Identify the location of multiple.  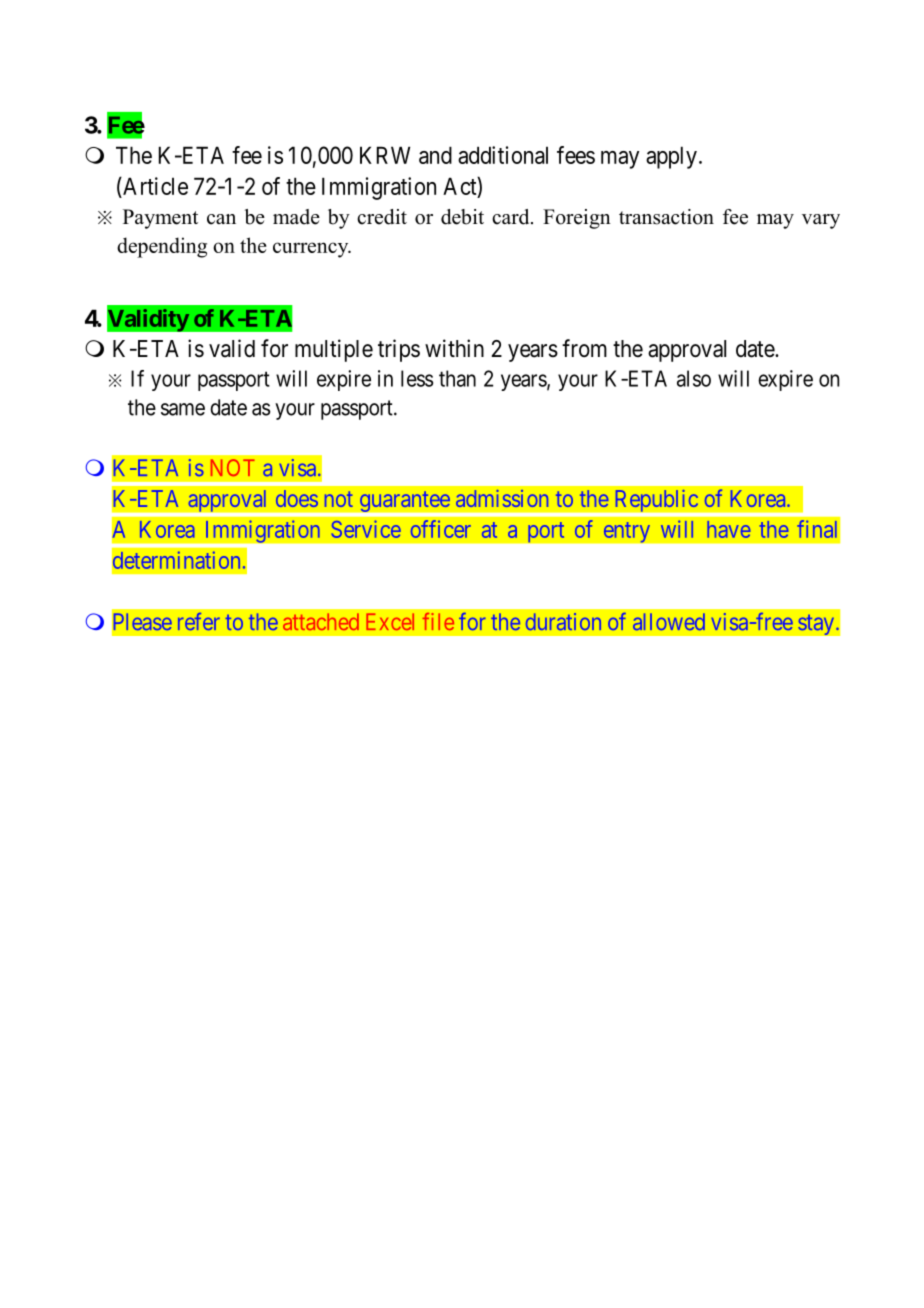
(334, 350).
